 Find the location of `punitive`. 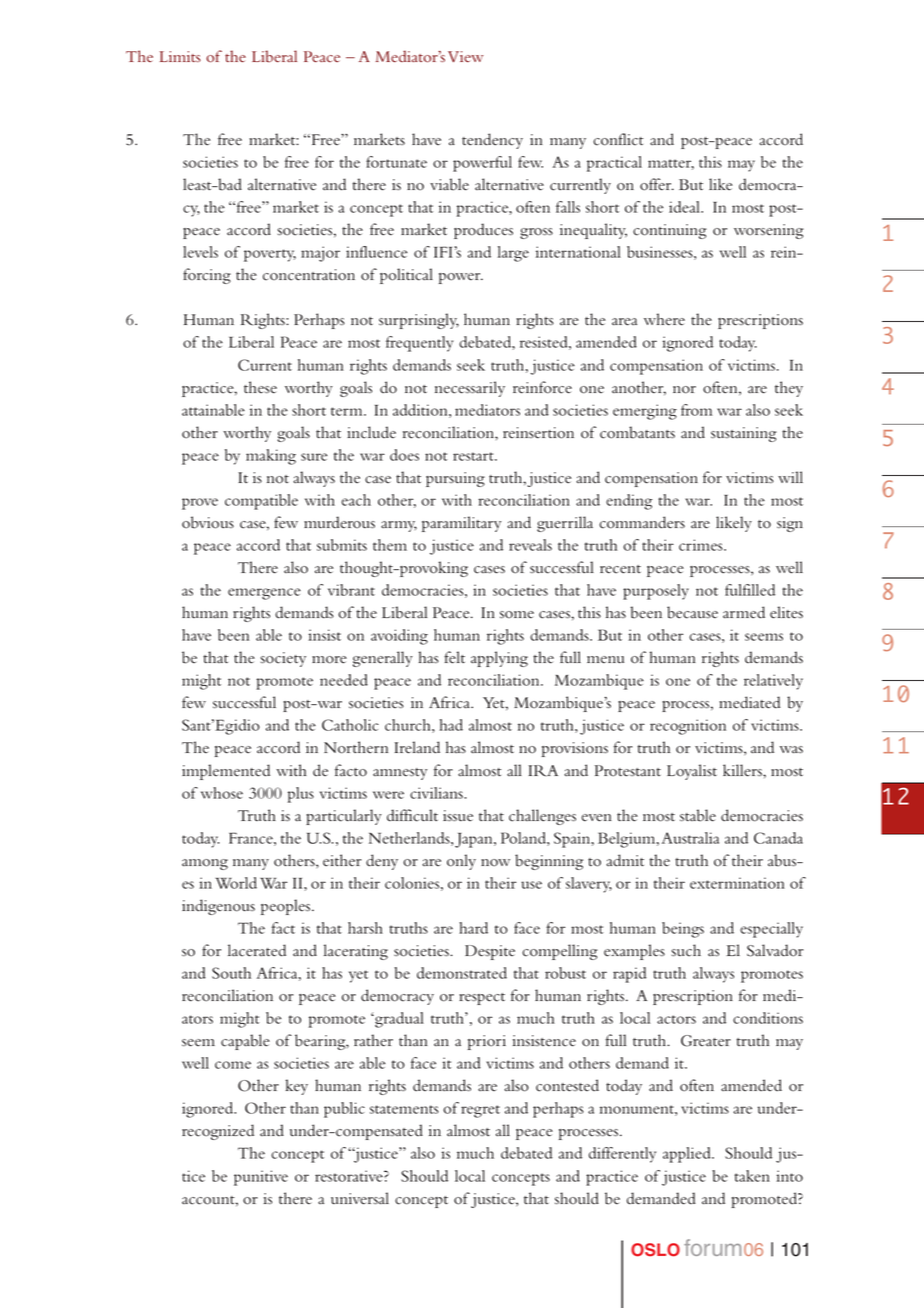

punitive is located at coordinates (261, 1178).
